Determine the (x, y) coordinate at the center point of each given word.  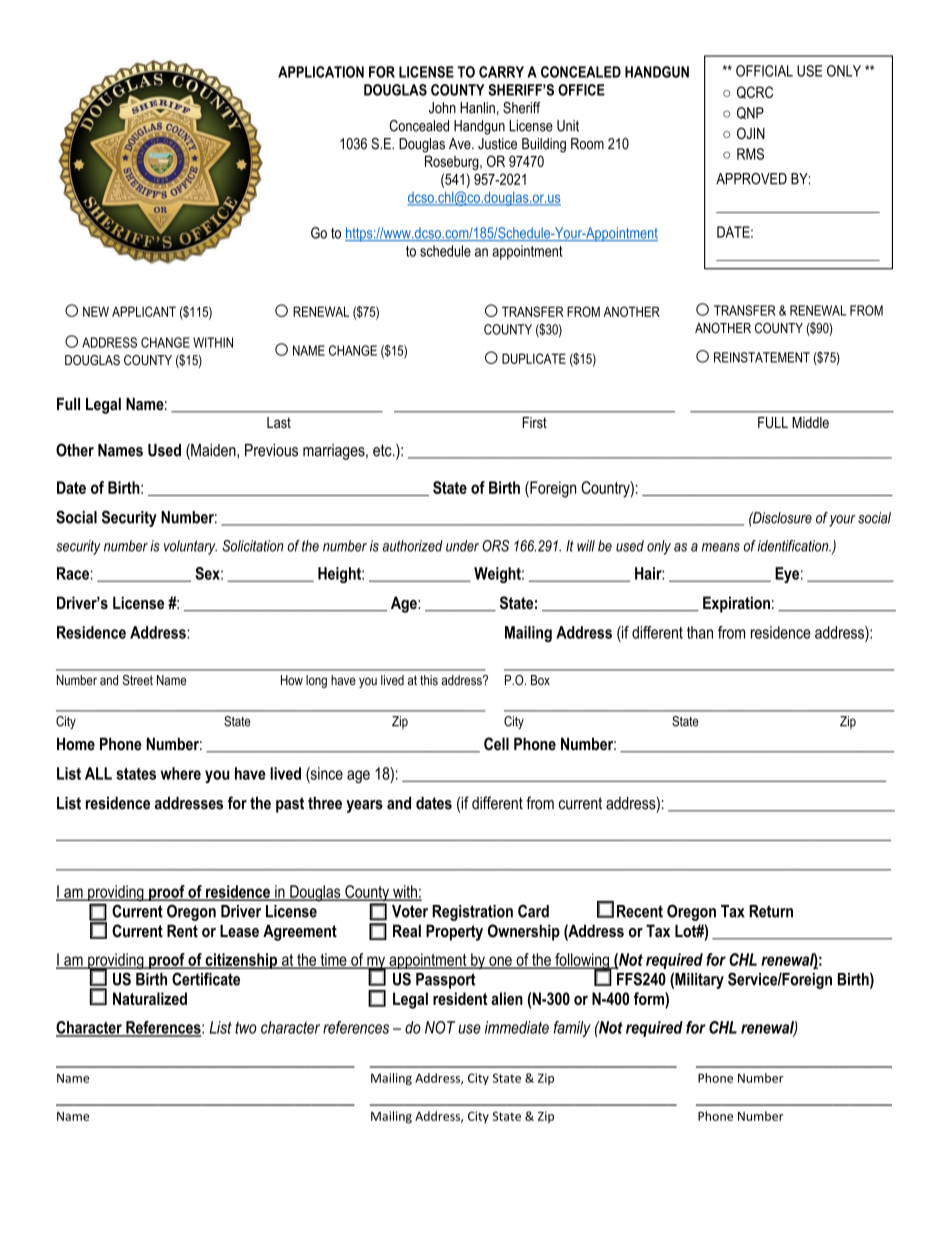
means (721, 547)
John (442, 108)
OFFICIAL (764, 71)
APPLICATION (321, 72)
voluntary (190, 547)
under (462, 546)
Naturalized (150, 998)
